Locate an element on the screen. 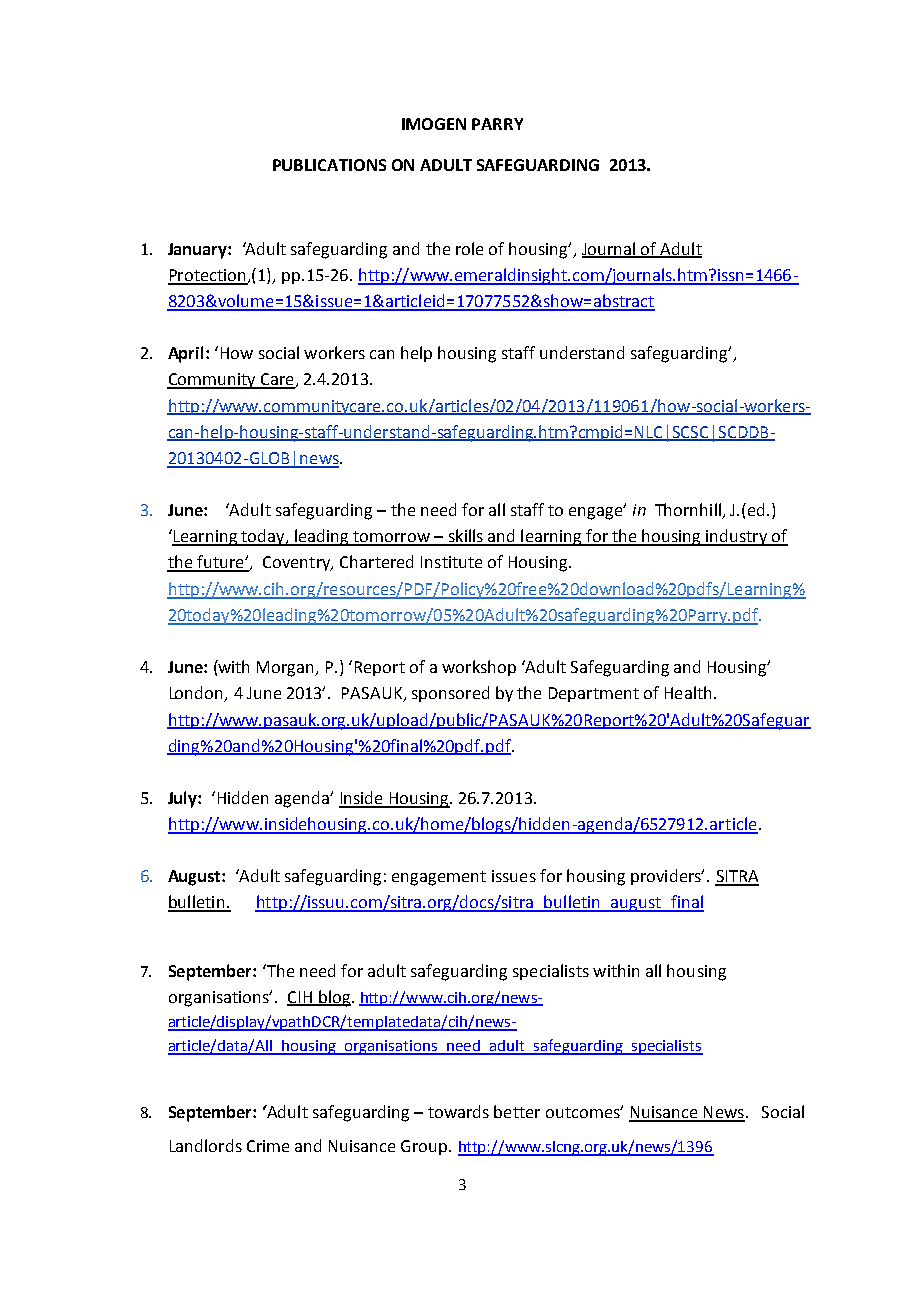 This screenshot has height=1307, width=924. IMOGEN is located at coordinates (434, 124).
